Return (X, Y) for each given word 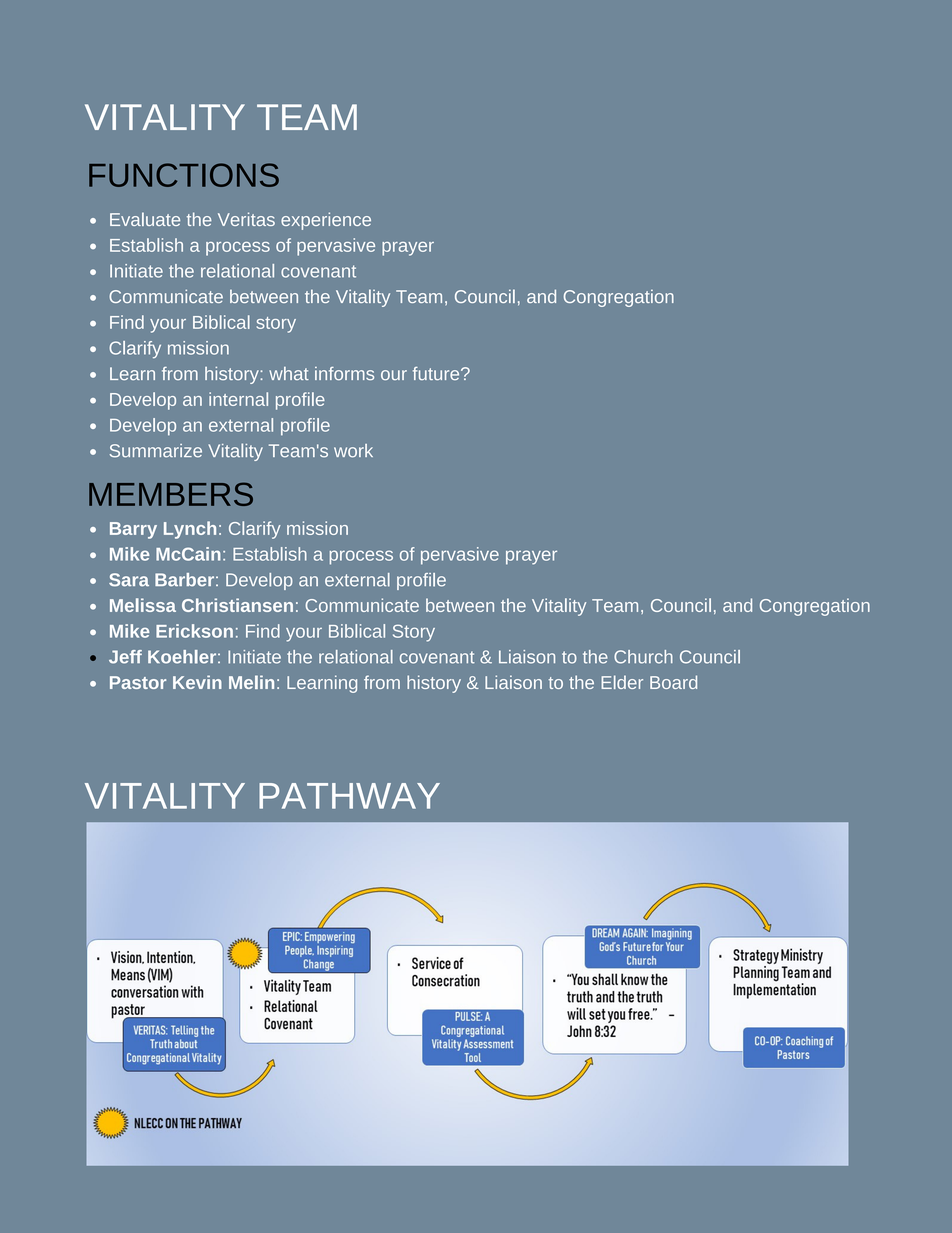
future (437, 373)
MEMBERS (171, 494)
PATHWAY (349, 796)
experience (326, 221)
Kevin (197, 682)
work (353, 451)
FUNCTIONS (184, 175)
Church (643, 657)
